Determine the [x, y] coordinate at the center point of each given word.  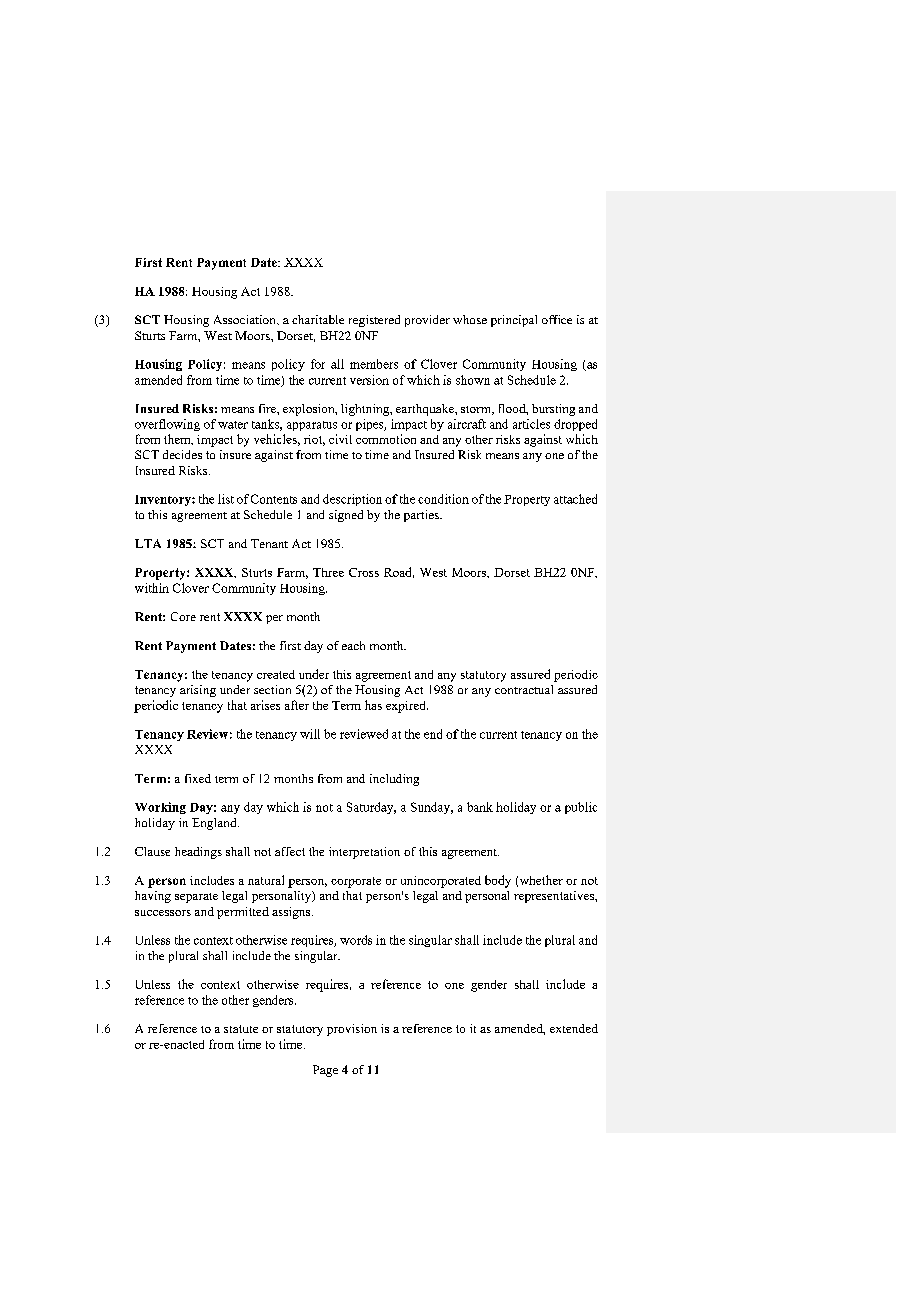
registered [374, 321]
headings [198, 853]
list [226, 499]
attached [575, 499]
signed [346, 516]
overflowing [167, 425]
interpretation [364, 853]
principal [514, 321]
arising [198, 691]
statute [241, 1029]
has [373, 705]
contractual [524, 689]
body [498, 881]
